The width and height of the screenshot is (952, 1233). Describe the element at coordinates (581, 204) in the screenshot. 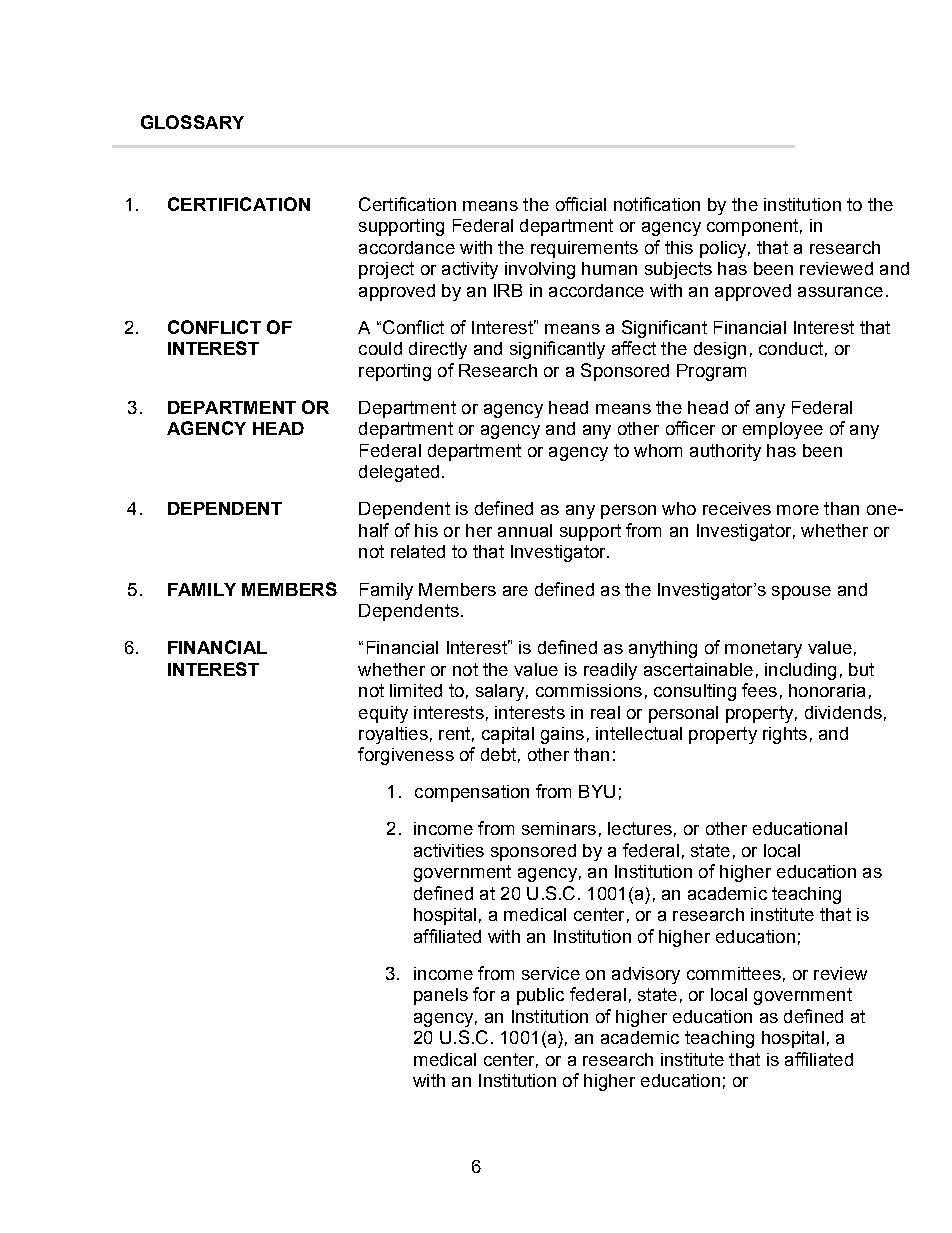

I see `official` at that location.
